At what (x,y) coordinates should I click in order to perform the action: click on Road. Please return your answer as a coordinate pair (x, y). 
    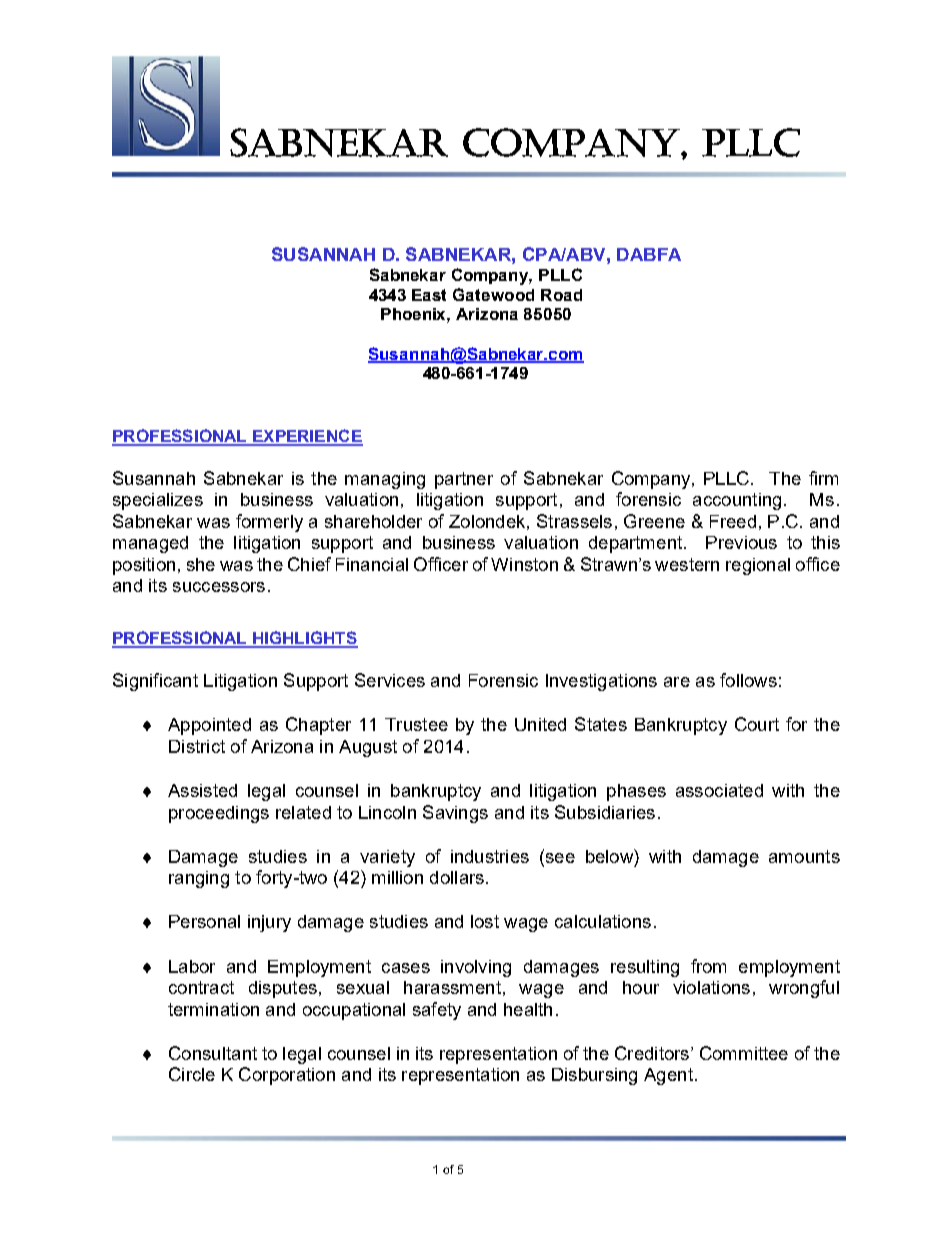
    Looking at the image, I should click on (561, 295).
